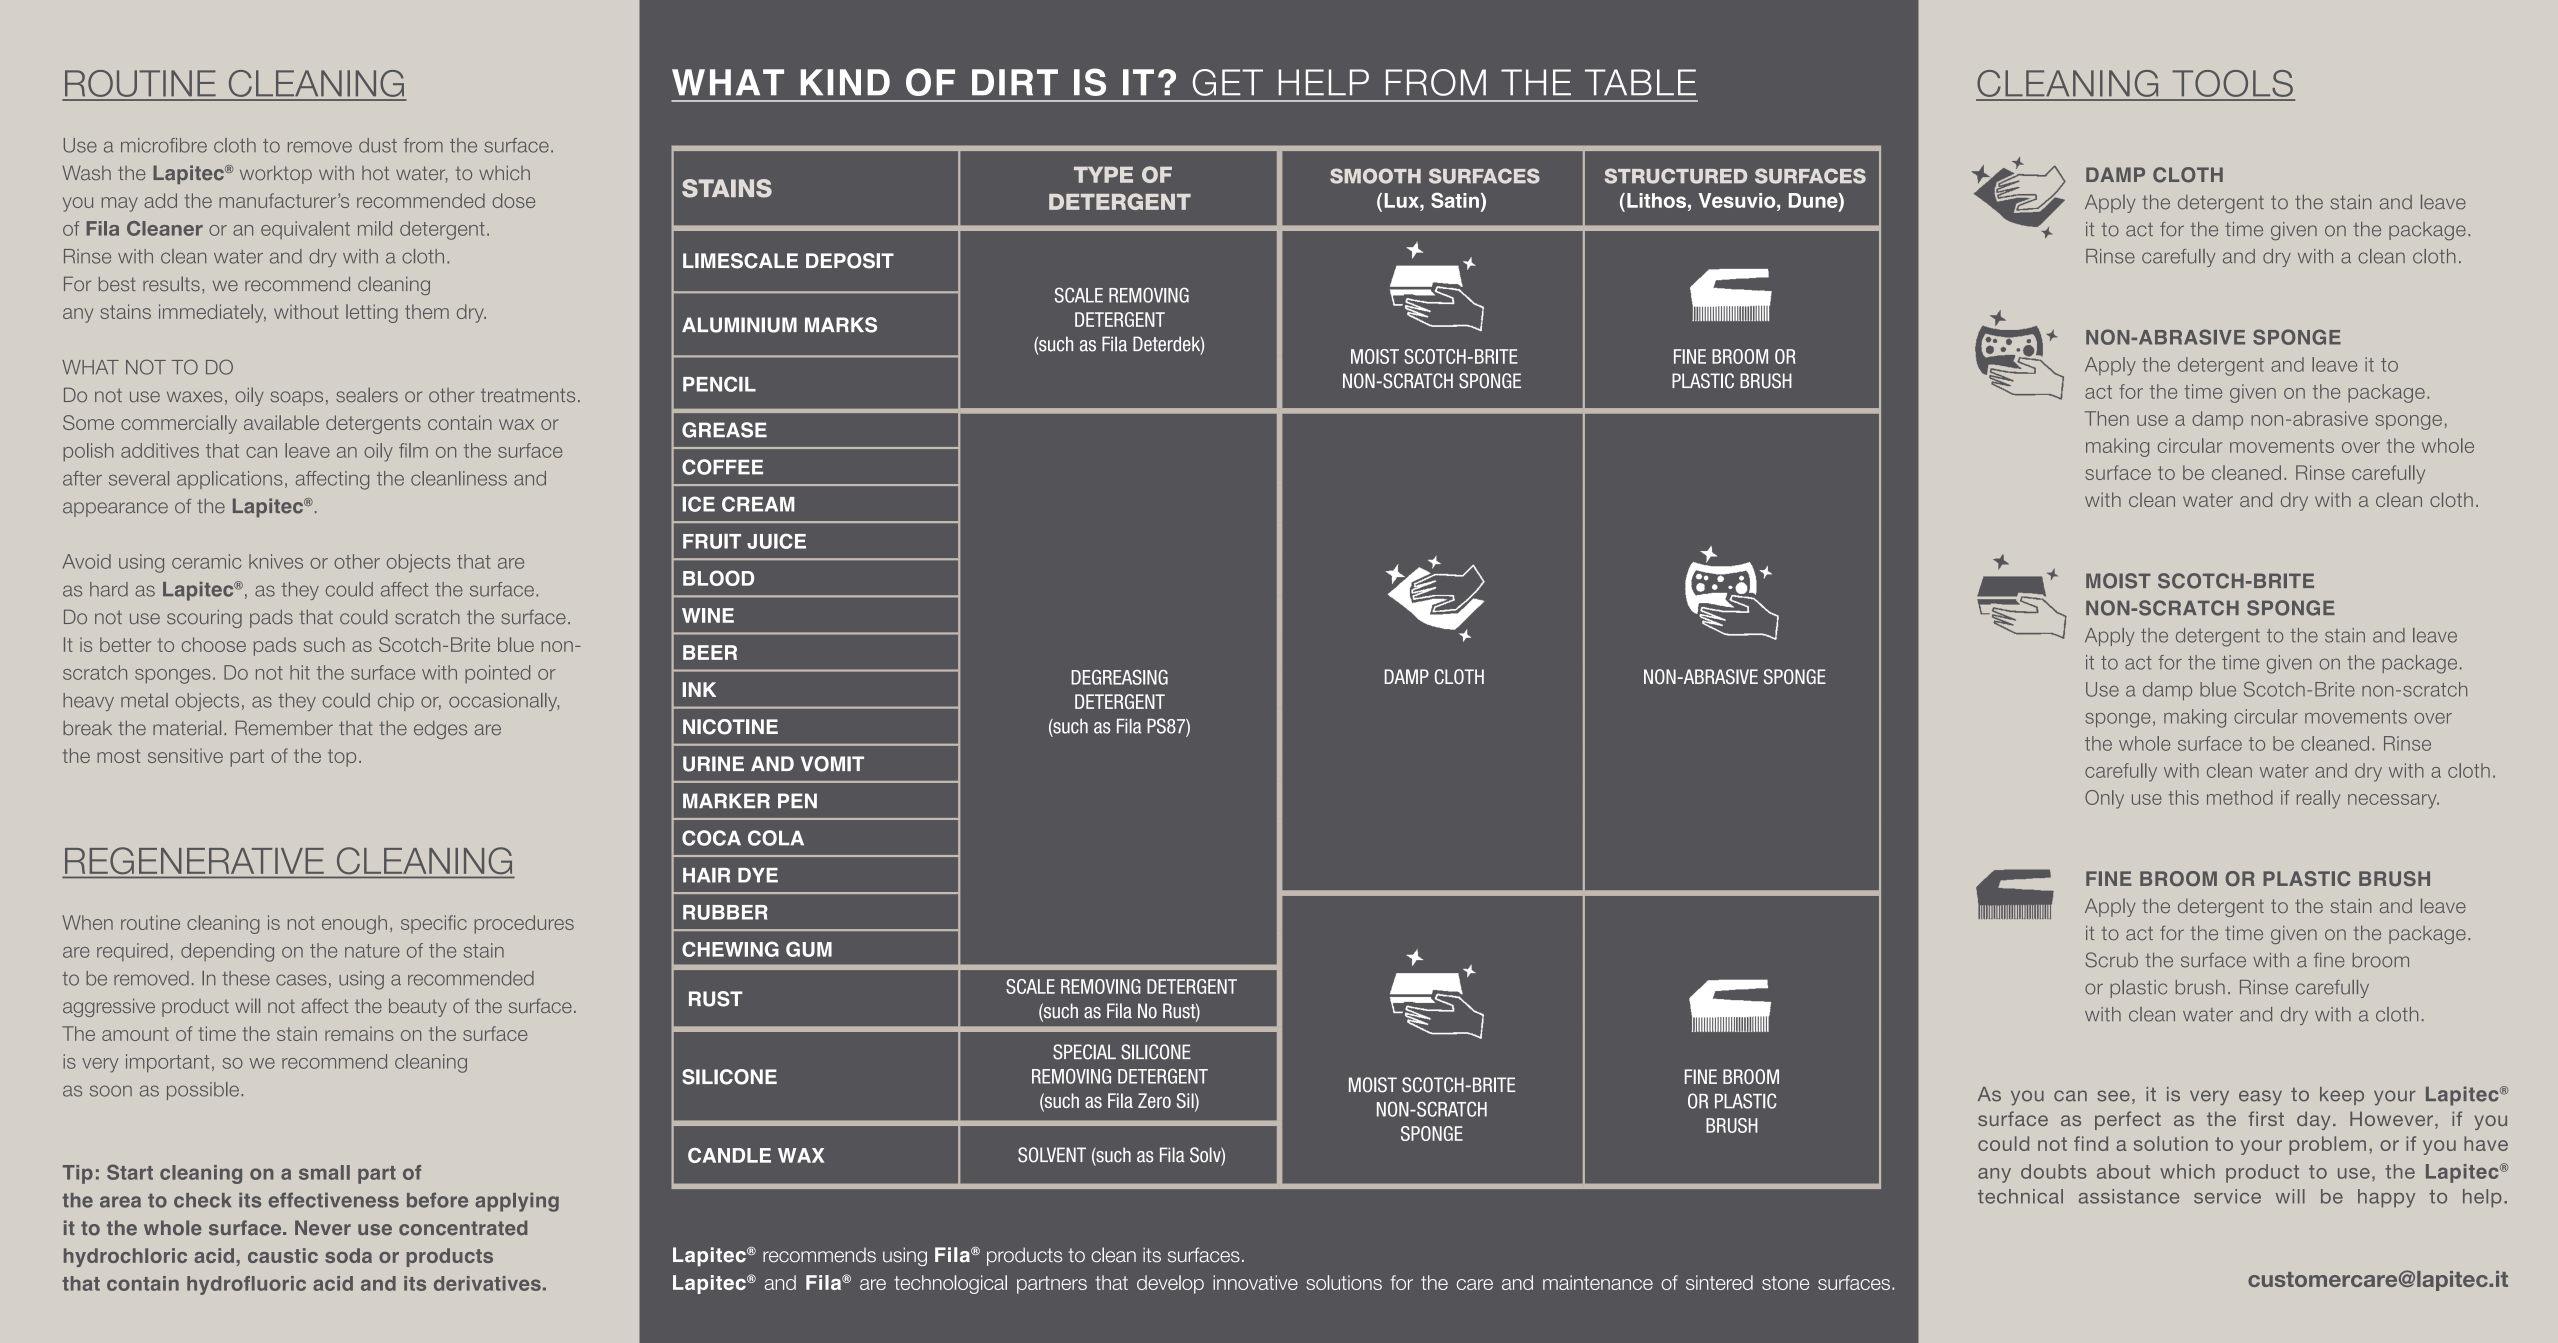 The height and width of the page is (1343, 2558). What do you see at coordinates (2240, 797) in the page?
I see `method` at bounding box center [2240, 797].
